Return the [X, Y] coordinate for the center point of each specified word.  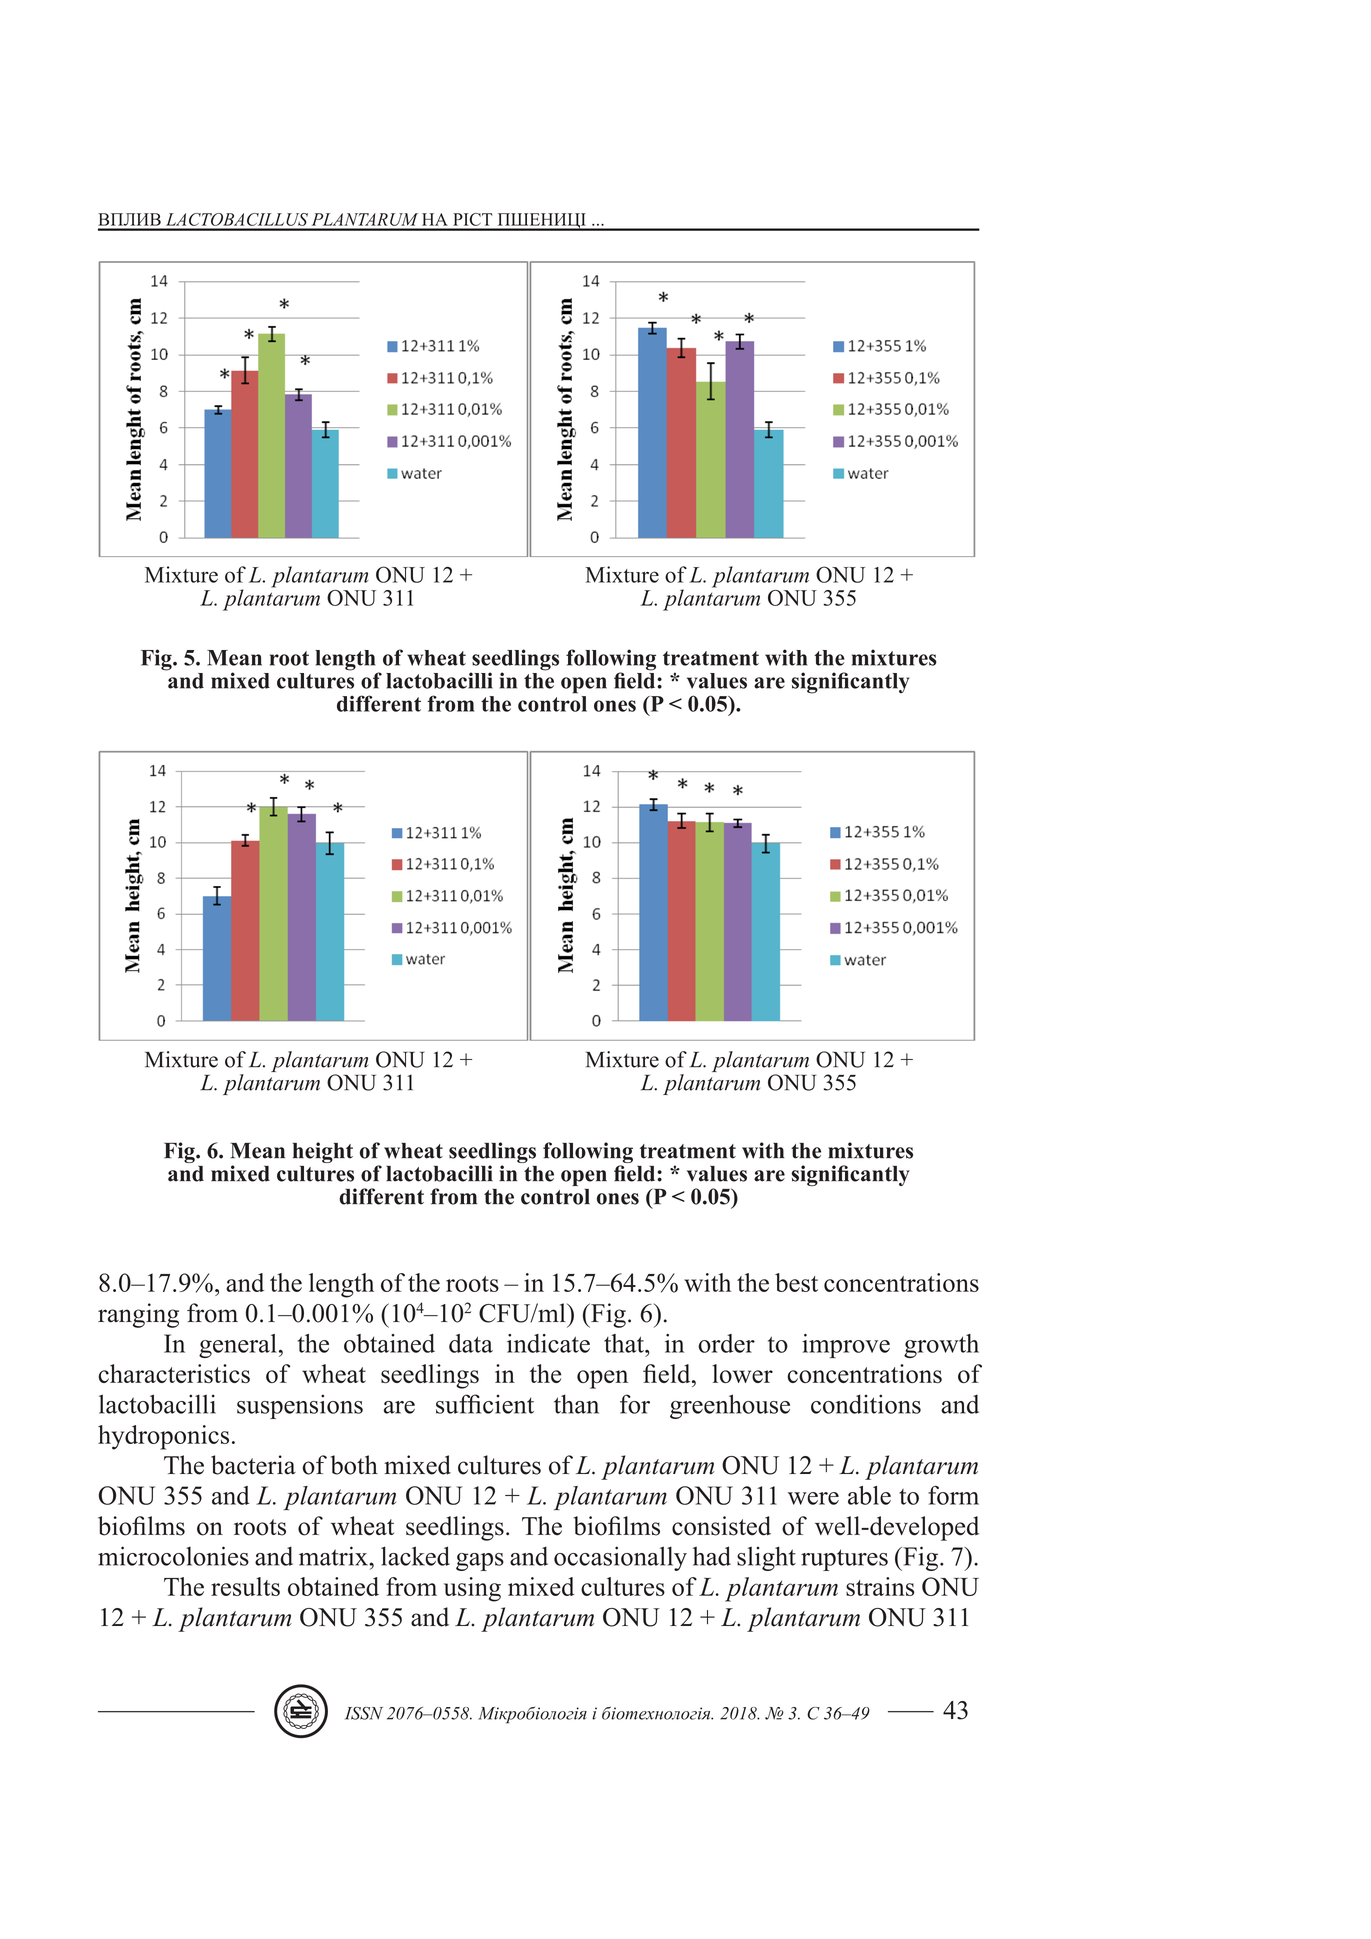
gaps [480, 1562]
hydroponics [163, 1437]
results [245, 1586]
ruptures [844, 1560]
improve [846, 1346]
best [796, 1282]
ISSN [364, 1713]
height [323, 1154]
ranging [138, 1315]
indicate [548, 1343]
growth [941, 1346]
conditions [866, 1404]
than [576, 1404]
